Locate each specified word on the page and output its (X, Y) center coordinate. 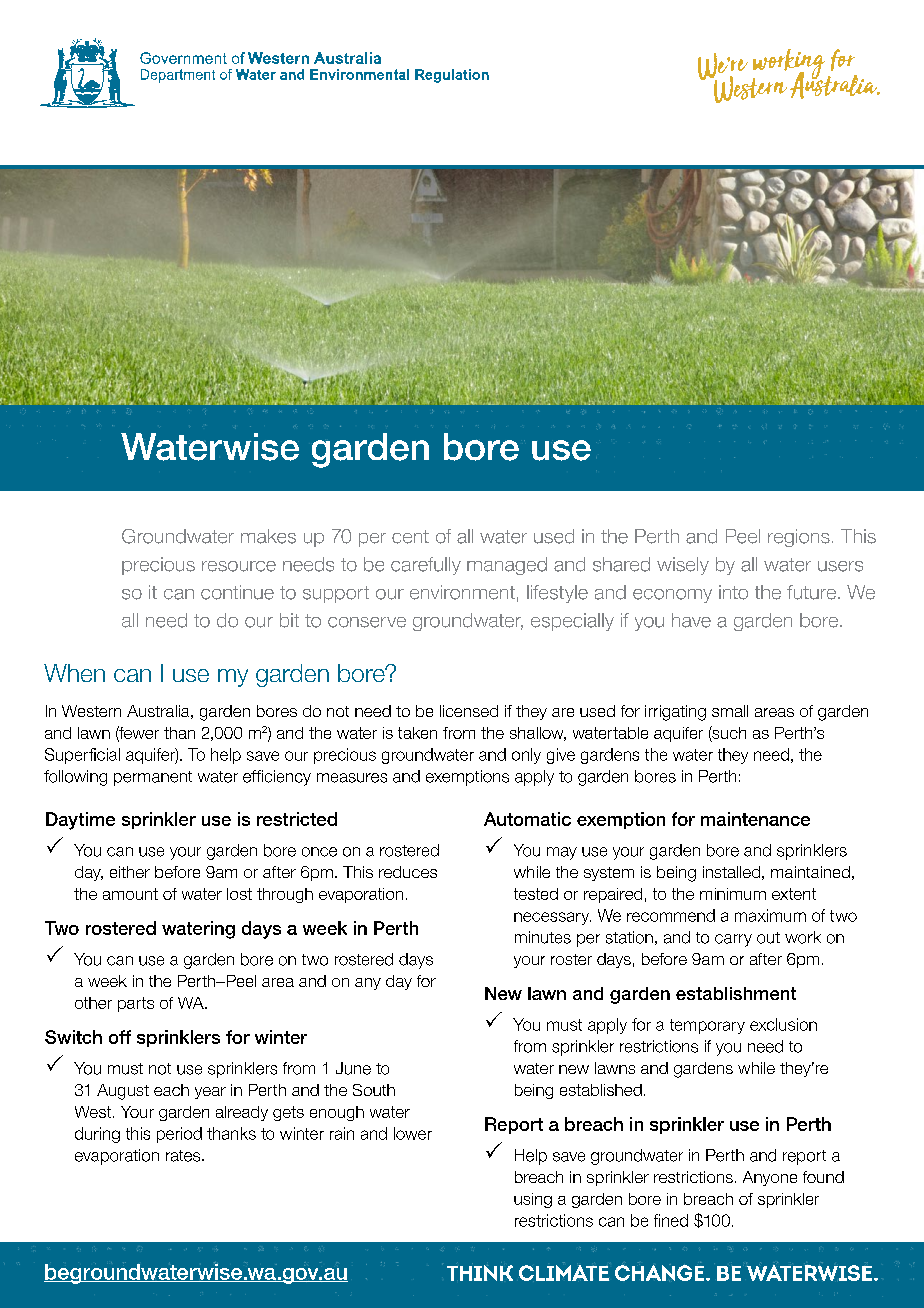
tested (536, 894)
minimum (733, 894)
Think (480, 1271)
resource (239, 566)
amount (130, 894)
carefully (426, 566)
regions (799, 538)
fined (671, 1220)
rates (184, 1156)
